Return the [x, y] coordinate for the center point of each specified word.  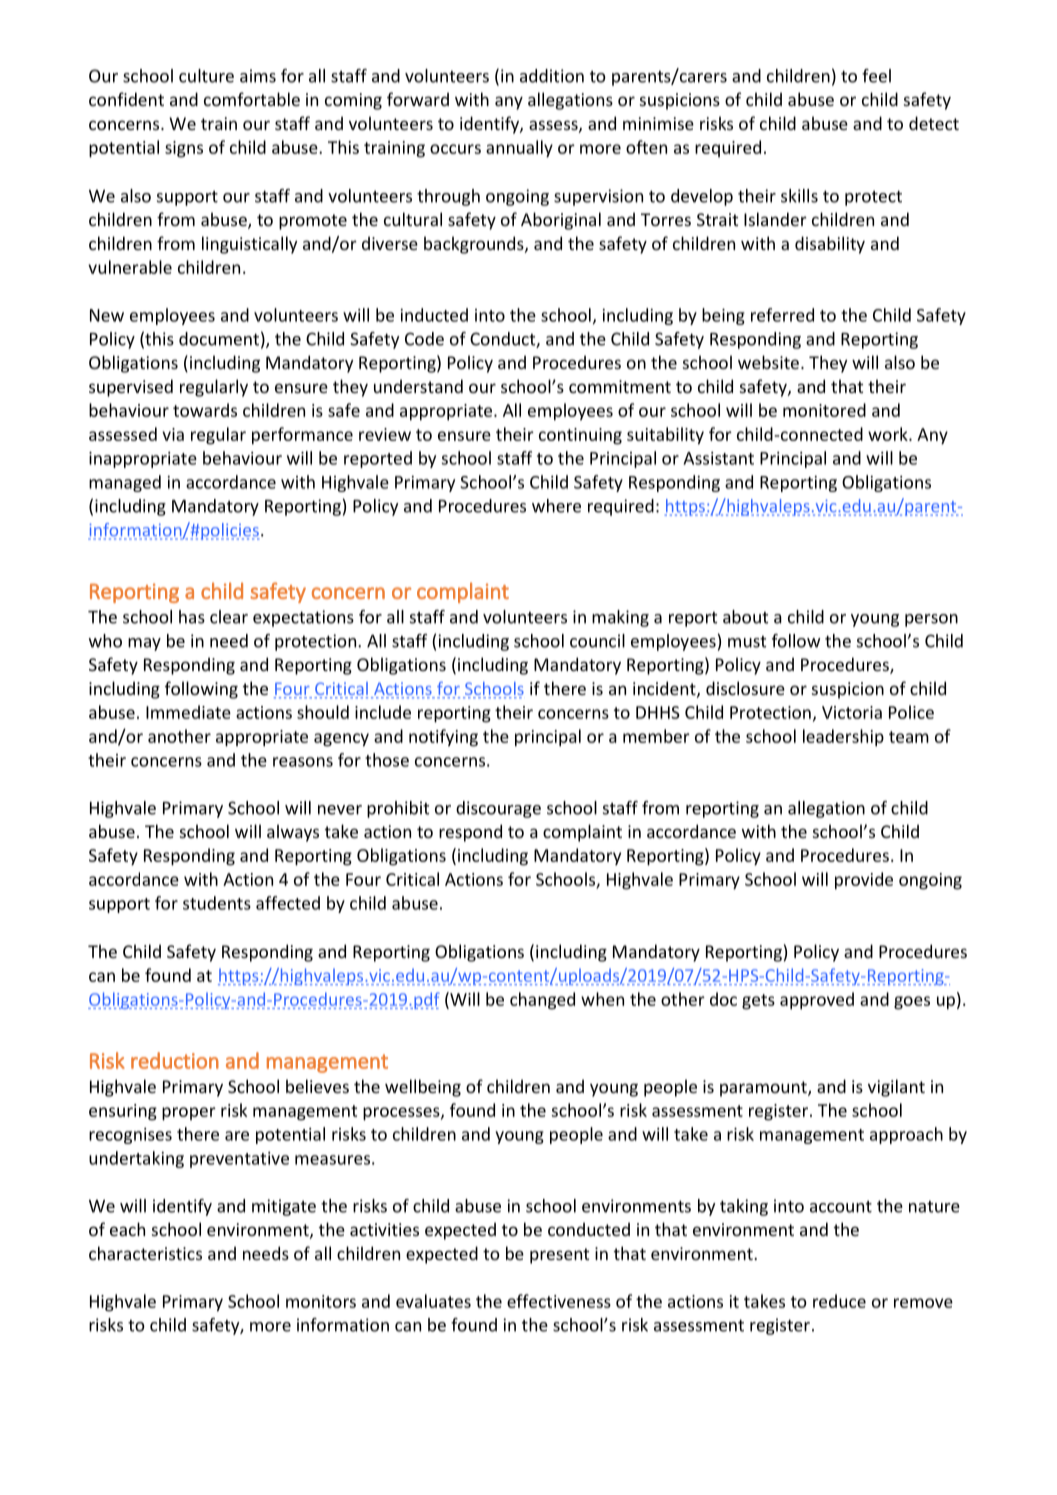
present [559, 1256]
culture [206, 76]
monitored [824, 410]
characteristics [145, 1253]
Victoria [852, 712]
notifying [443, 738]
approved [817, 1001]
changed [542, 1001]
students [217, 903]
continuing [580, 436]
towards [205, 410]
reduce [839, 1301]
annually [519, 149]
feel [876, 76]
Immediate [188, 712]
